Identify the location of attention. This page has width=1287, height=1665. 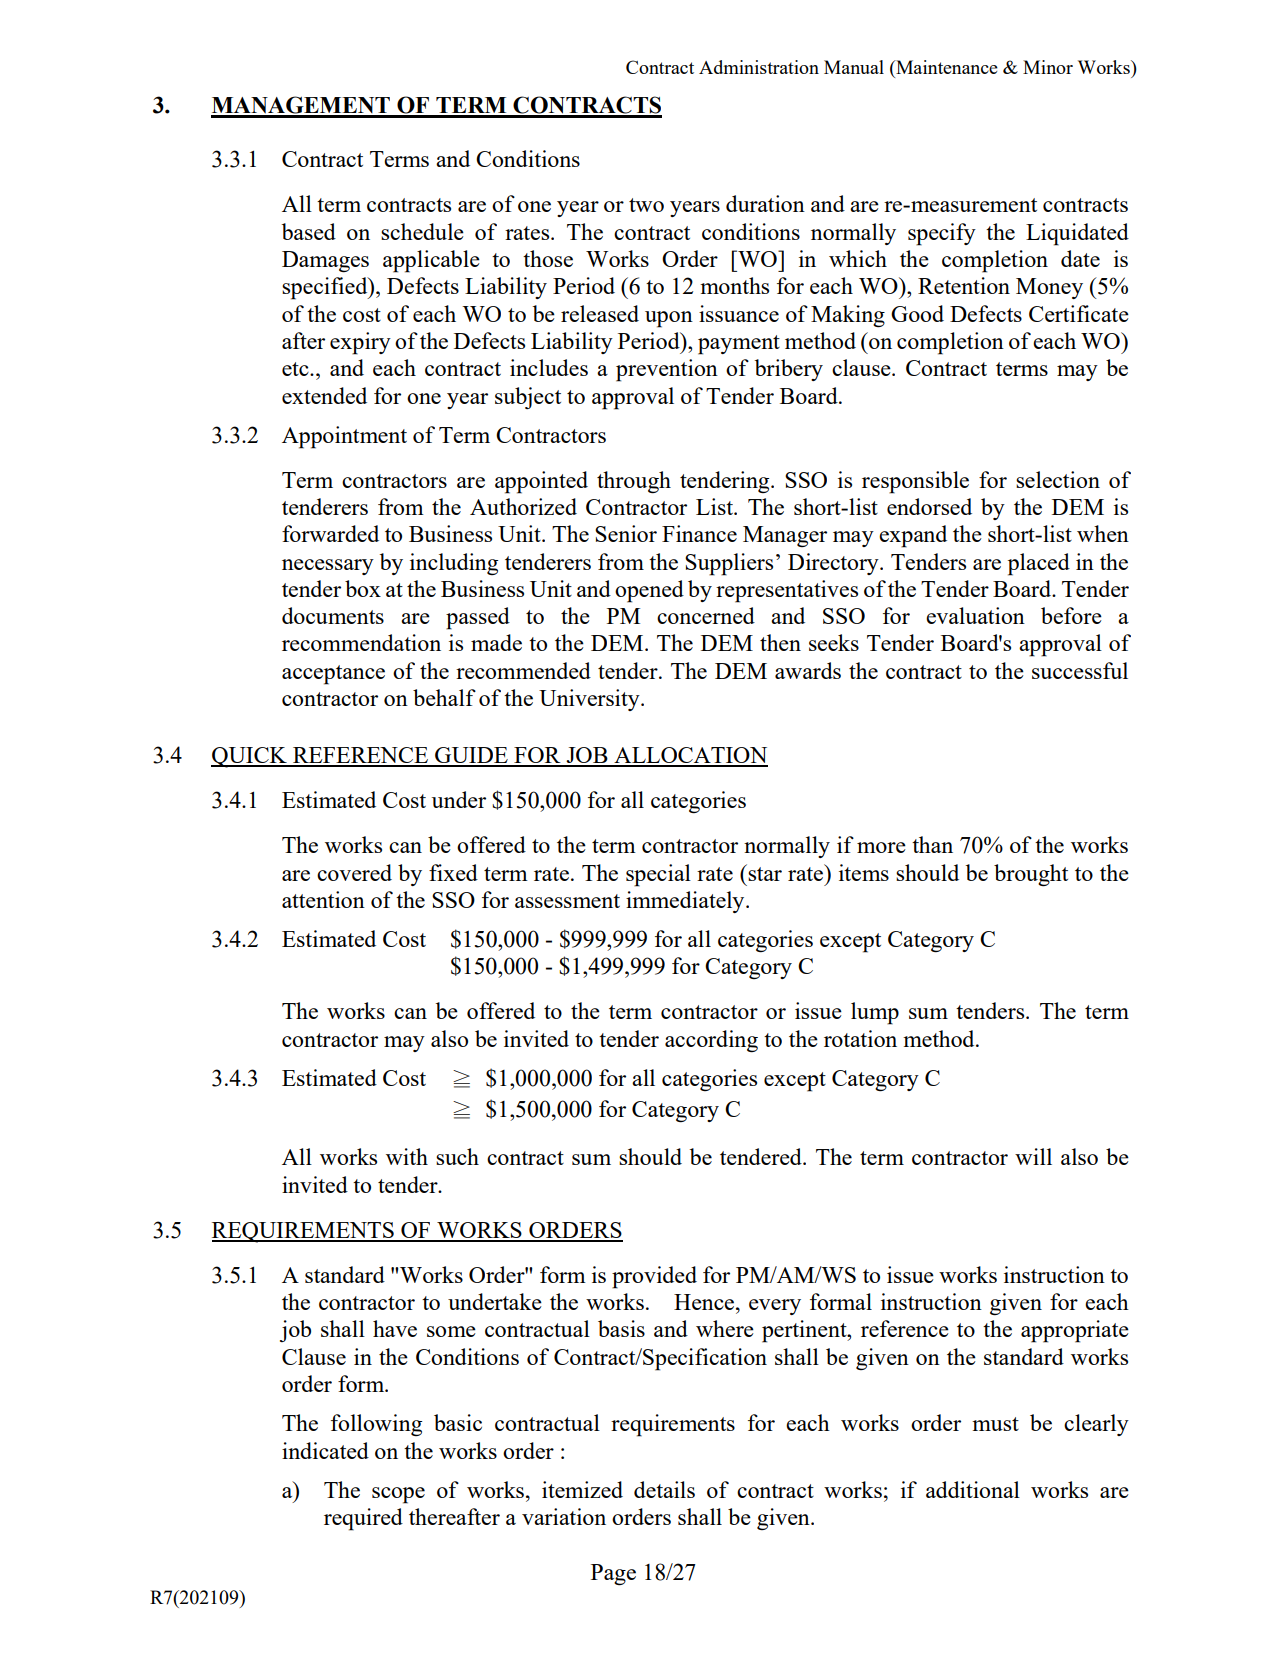
(323, 899).
